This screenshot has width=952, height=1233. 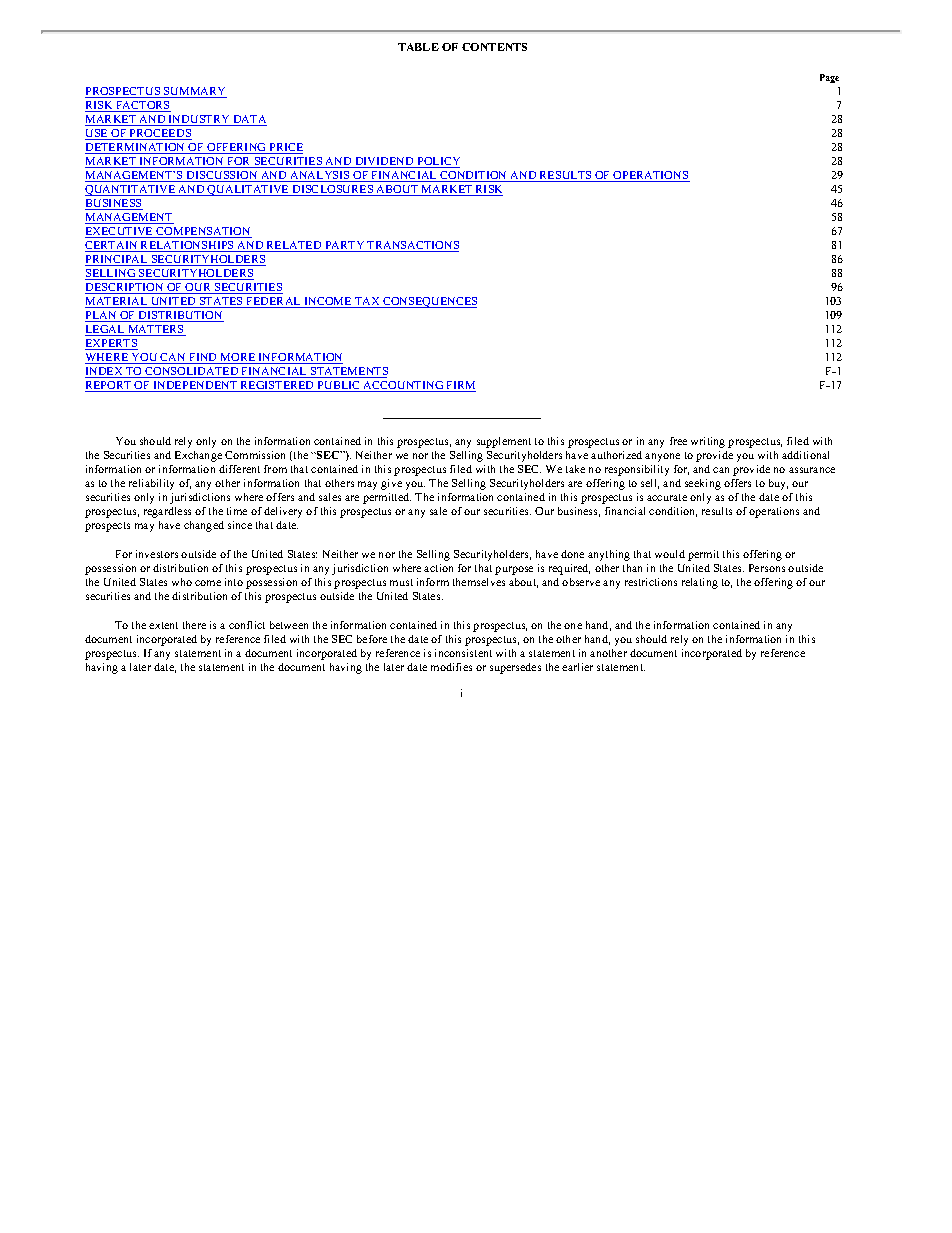 I want to click on CONTENTS, so click(x=494, y=47).
